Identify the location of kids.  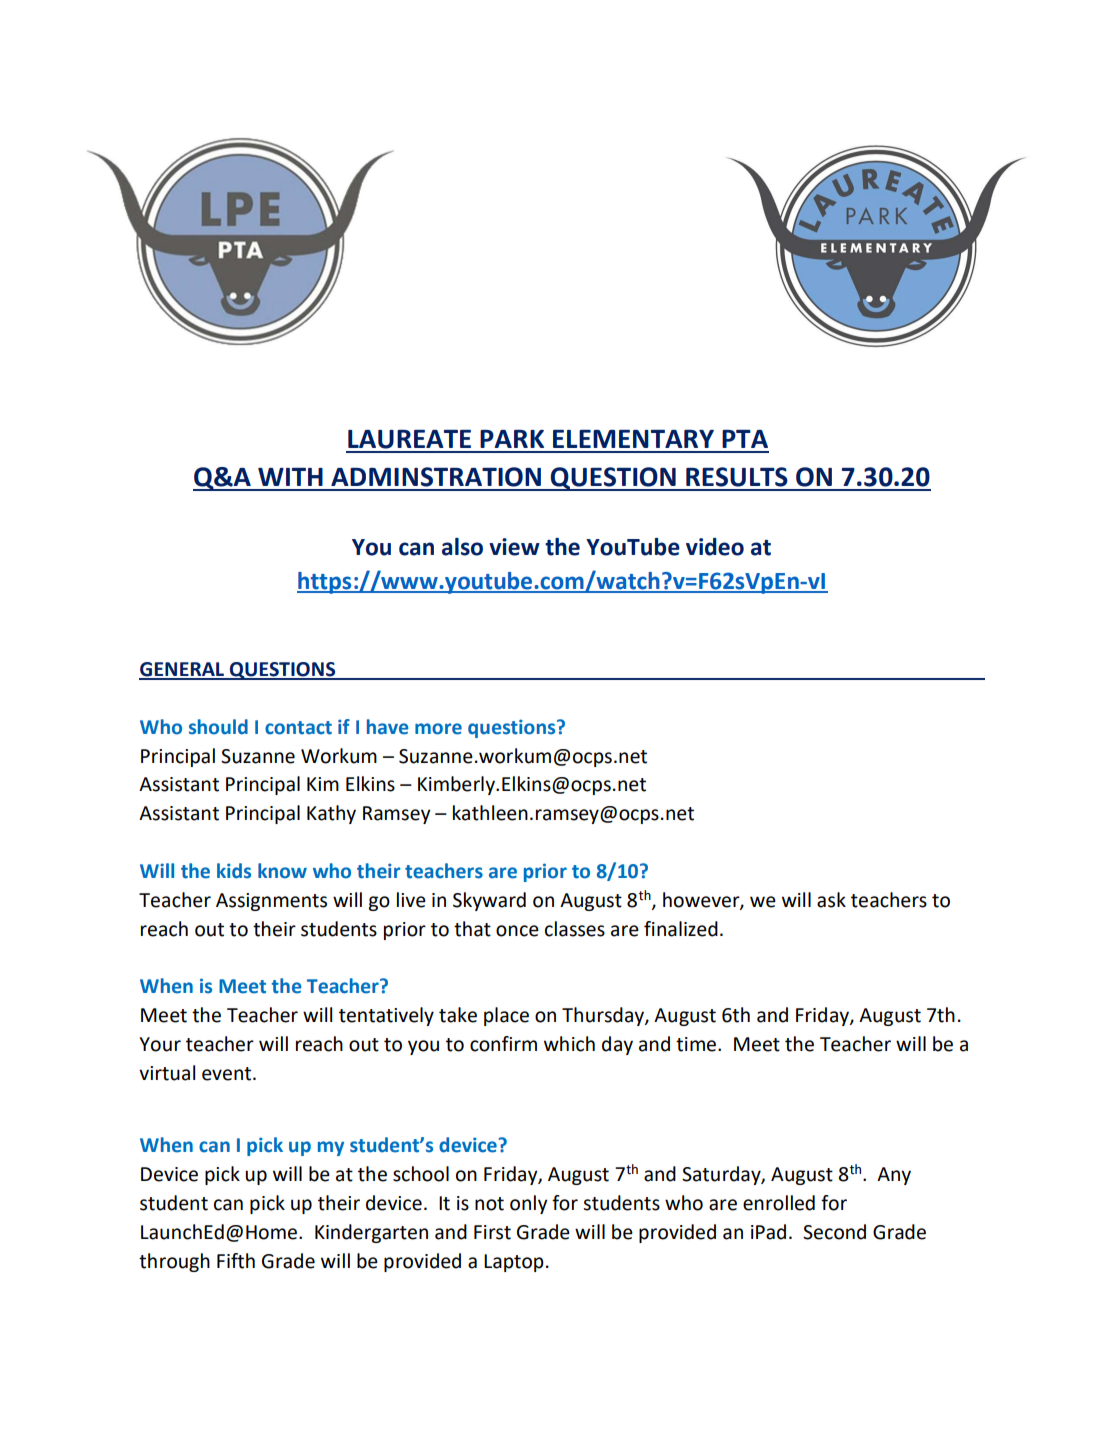
(234, 871).
